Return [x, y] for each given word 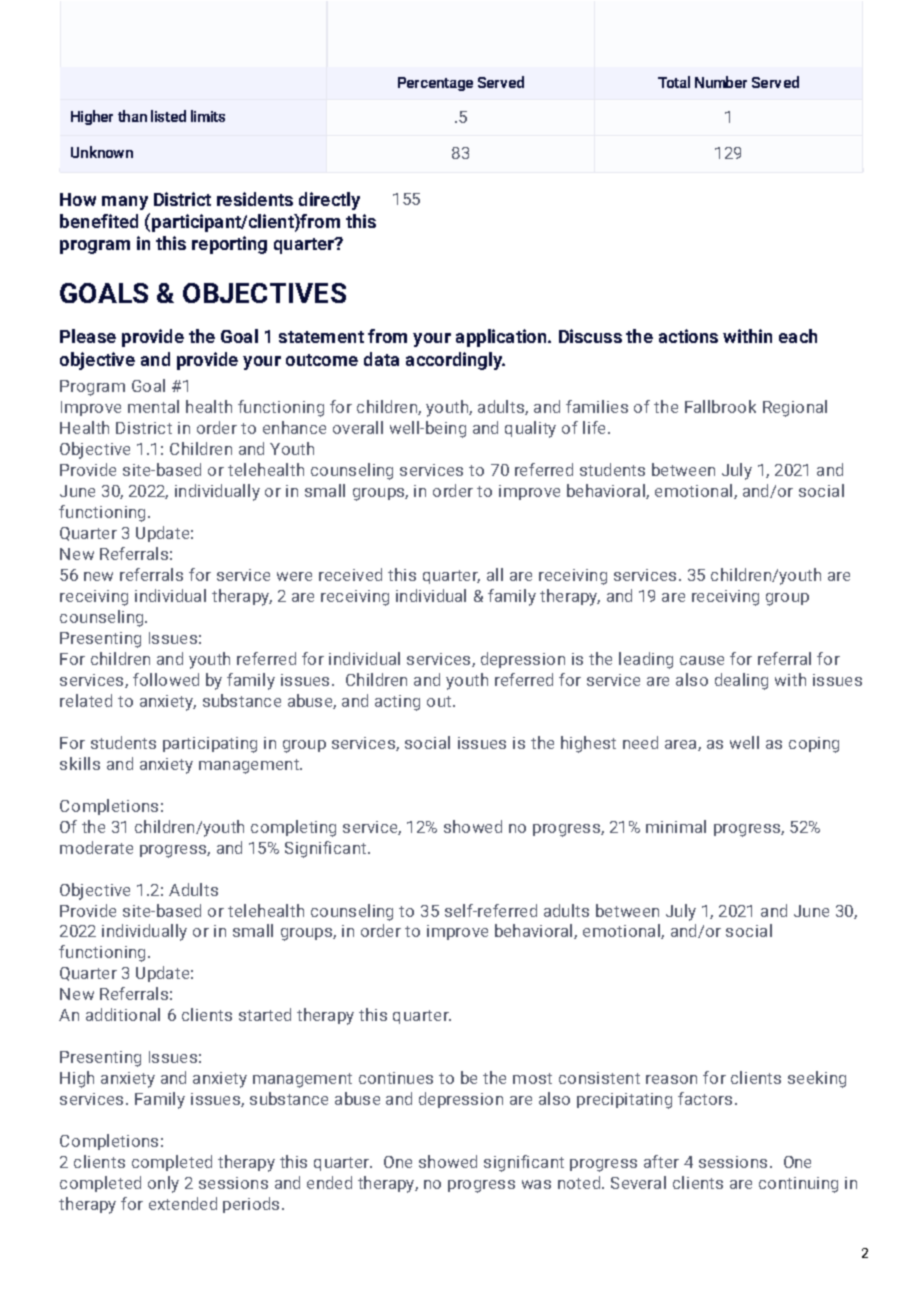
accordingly [455, 361]
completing [293, 828]
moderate [96, 847]
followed [166, 679]
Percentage [435, 84]
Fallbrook [720, 406]
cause [702, 660]
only [163, 1184]
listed [168, 116]
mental [153, 406]
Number [721, 82]
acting [397, 703]
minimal [676, 826]
